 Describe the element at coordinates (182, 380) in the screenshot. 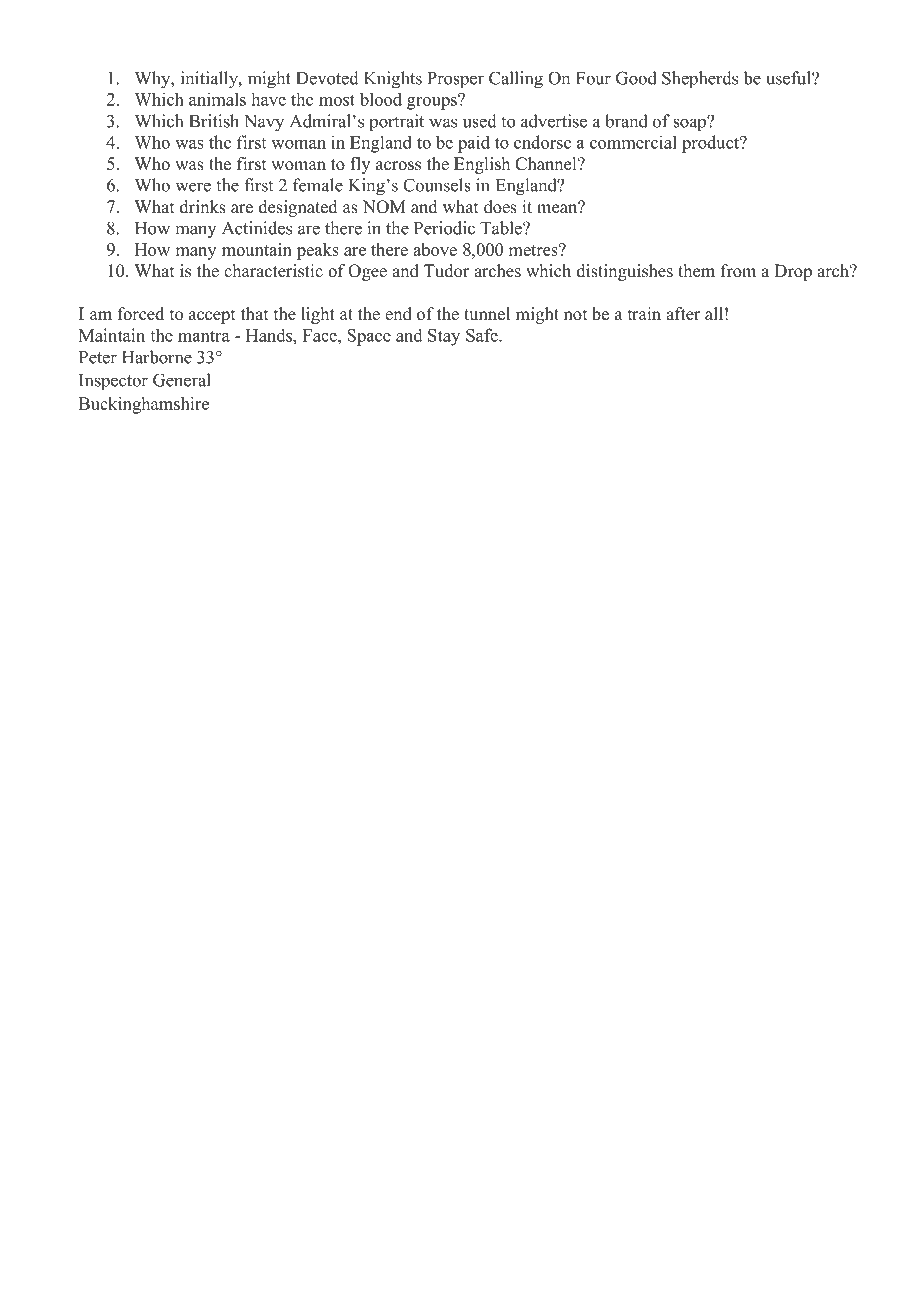

I see `General` at that location.
